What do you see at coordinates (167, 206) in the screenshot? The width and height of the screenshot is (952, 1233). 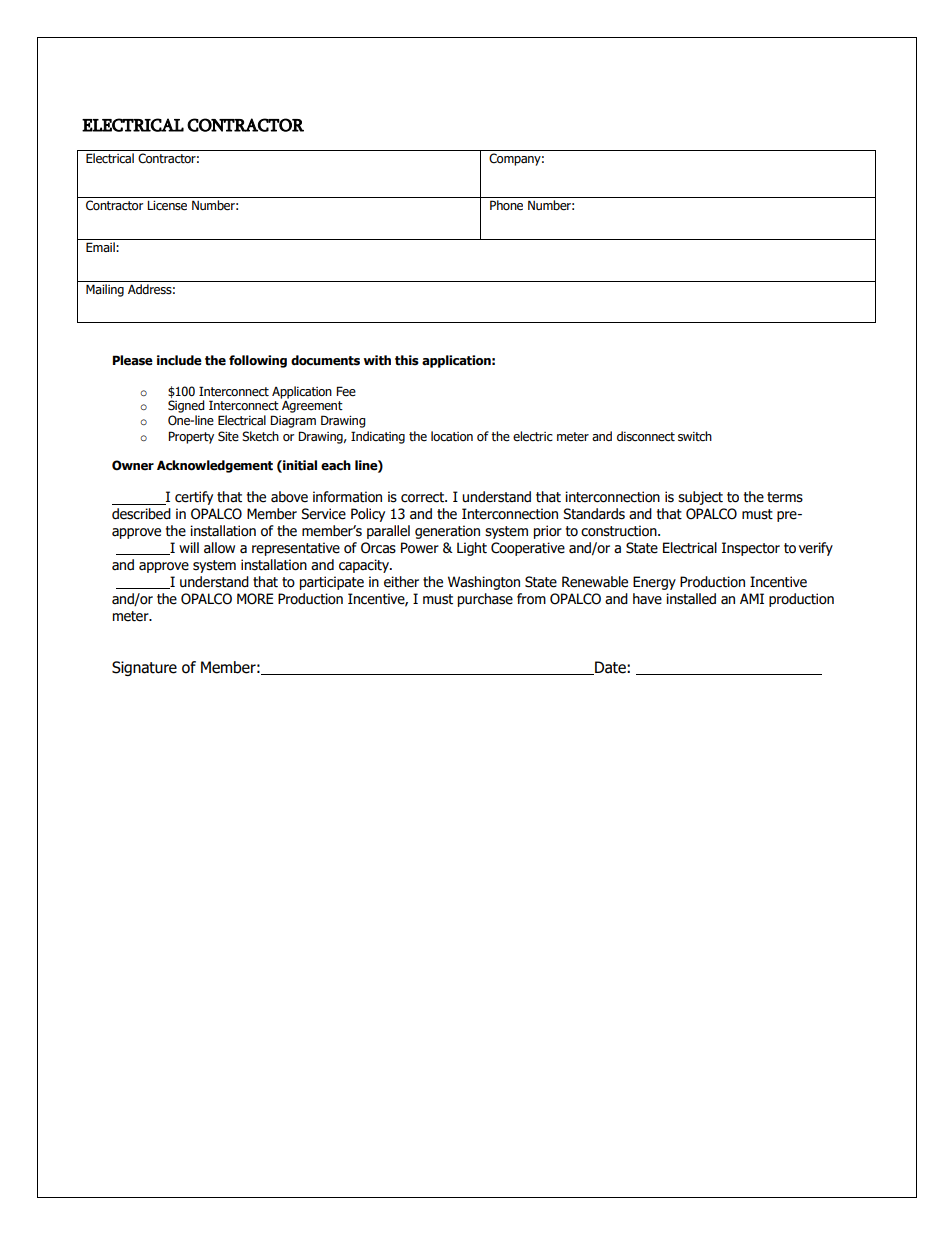 I see `License` at bounding box center [167, 206].
